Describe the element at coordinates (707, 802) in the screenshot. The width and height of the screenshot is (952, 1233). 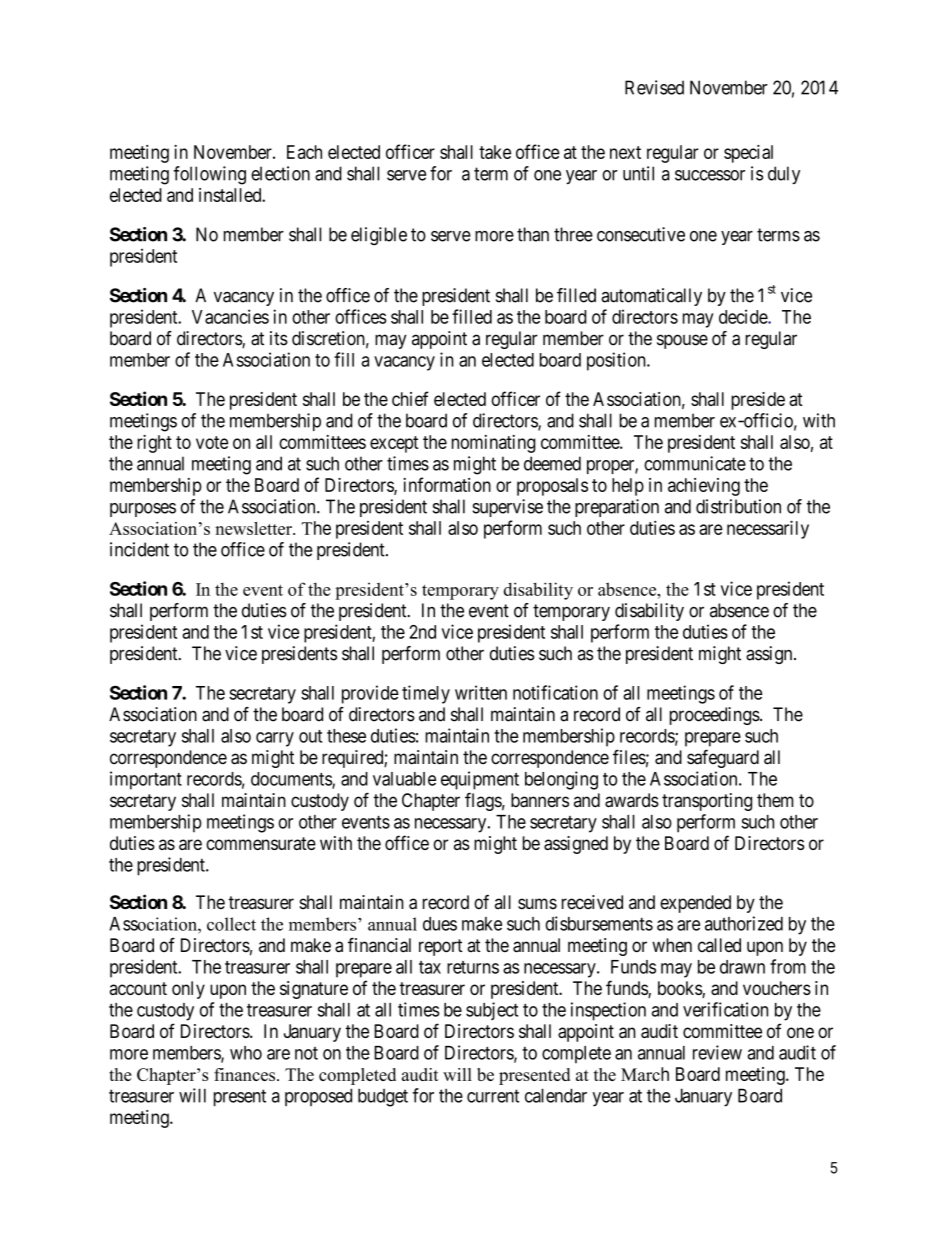
I see `transporting` at that location.
